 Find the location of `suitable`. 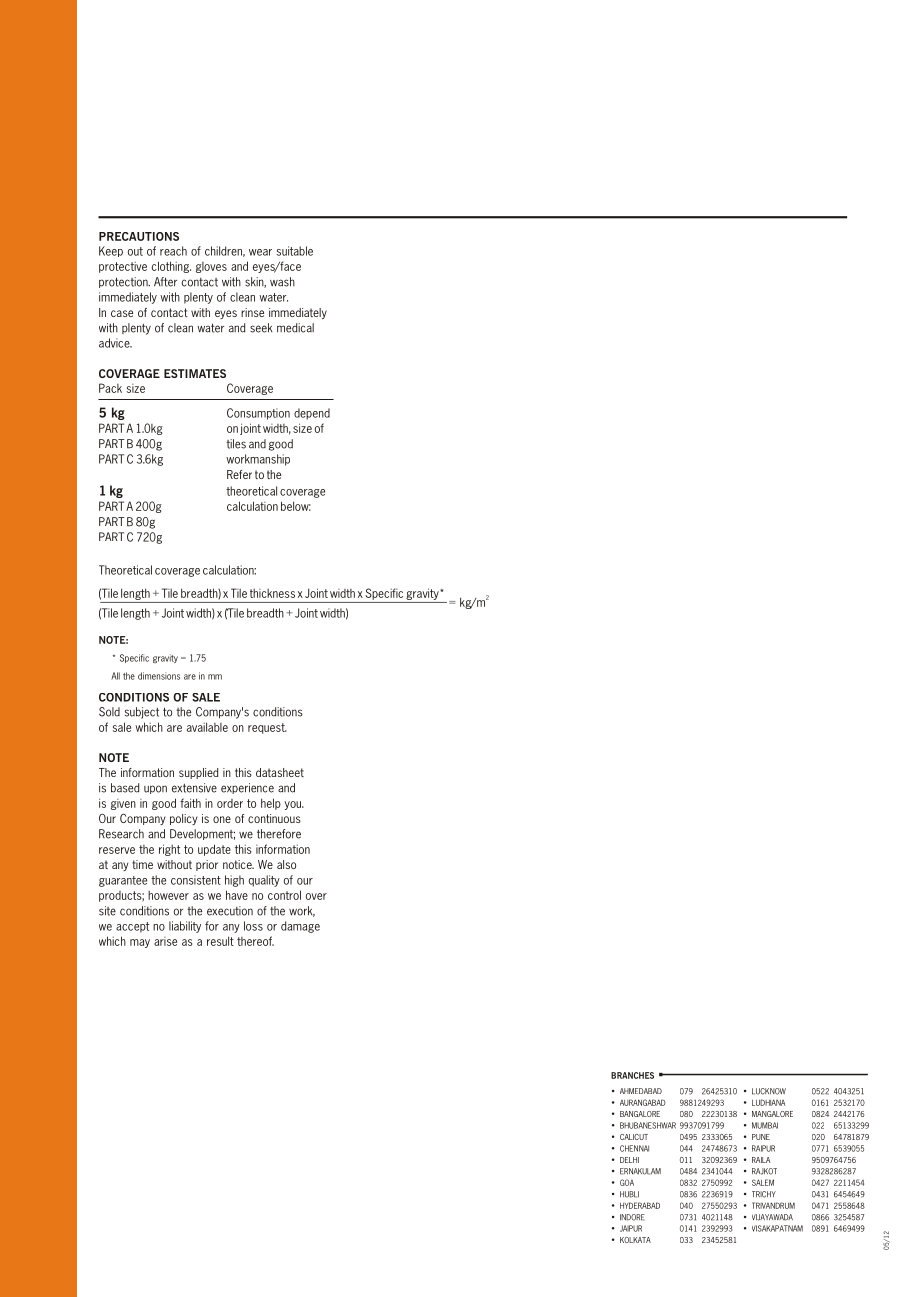

suitable is located at coordinates (295, 251).
